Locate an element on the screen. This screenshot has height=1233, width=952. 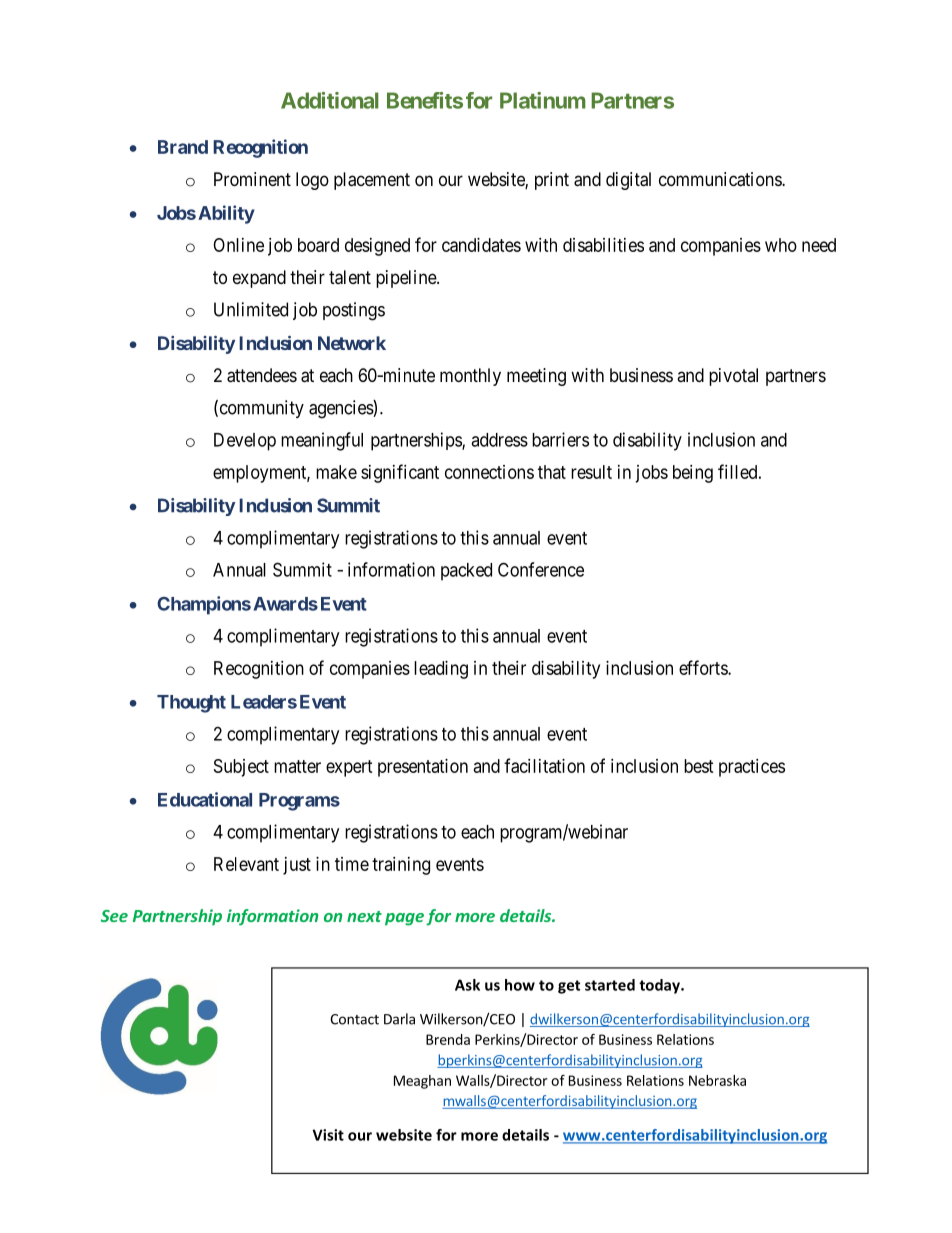
practices is located at coordinates (752, 768).
